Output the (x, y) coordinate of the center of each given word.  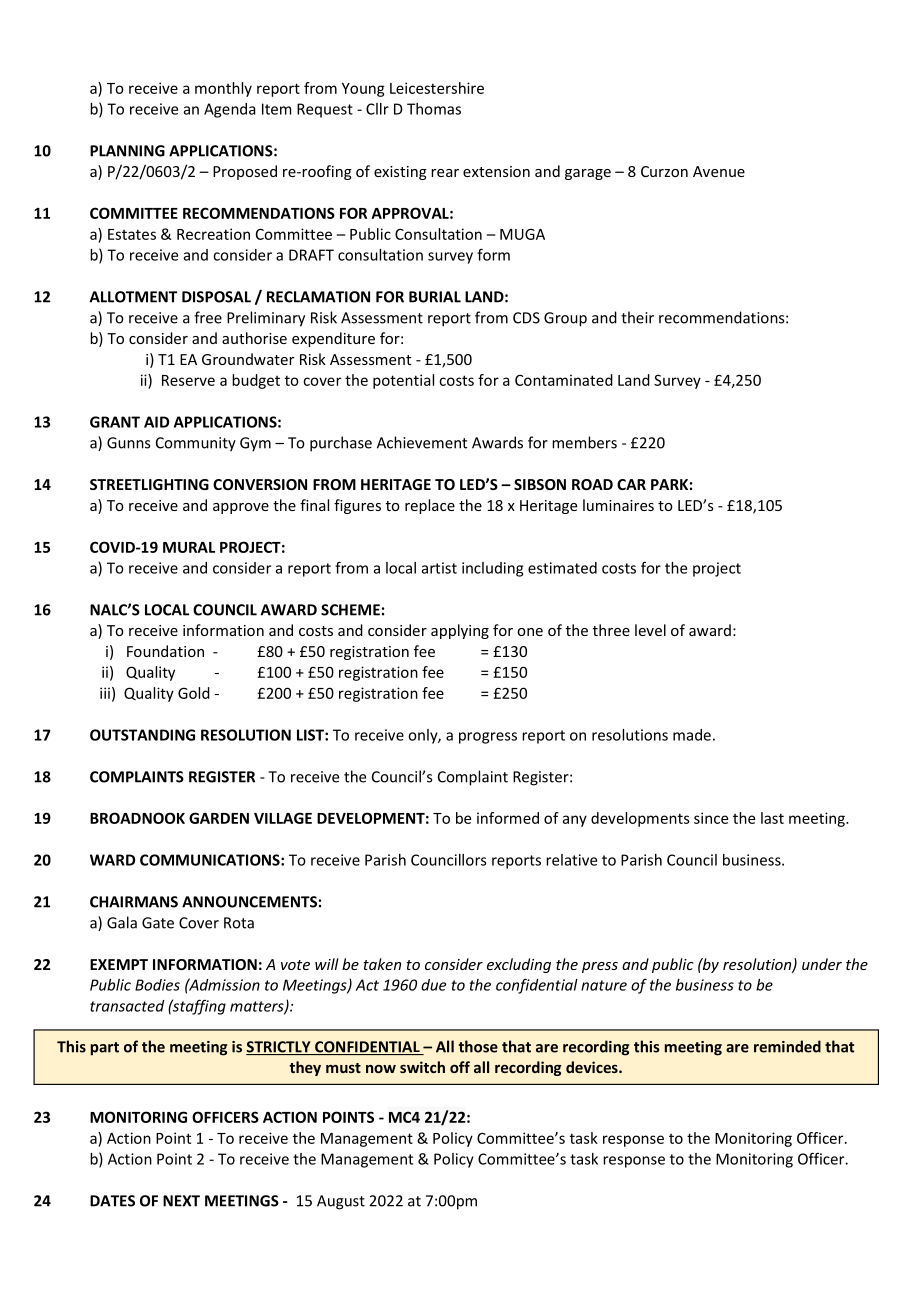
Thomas (434, 109)
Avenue (719, 171)
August (341, 1202)
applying (460, 631)
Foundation (165, 651)
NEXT (181, 1201)
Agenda (230, 110)
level (650, 630)
